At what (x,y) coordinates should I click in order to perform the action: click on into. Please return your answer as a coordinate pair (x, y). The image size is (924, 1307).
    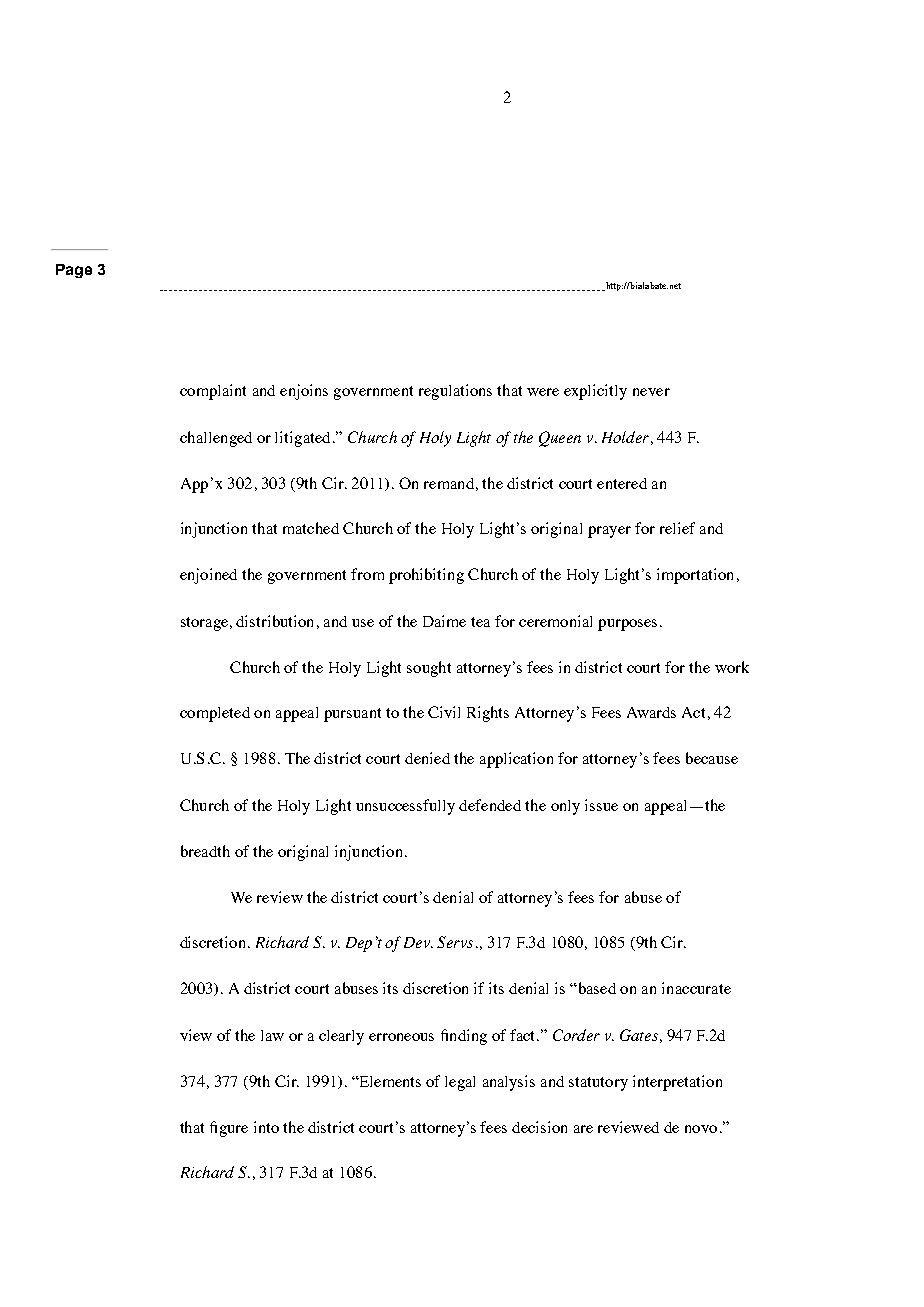
    Looking at the image, I should click on (266, 1127).
